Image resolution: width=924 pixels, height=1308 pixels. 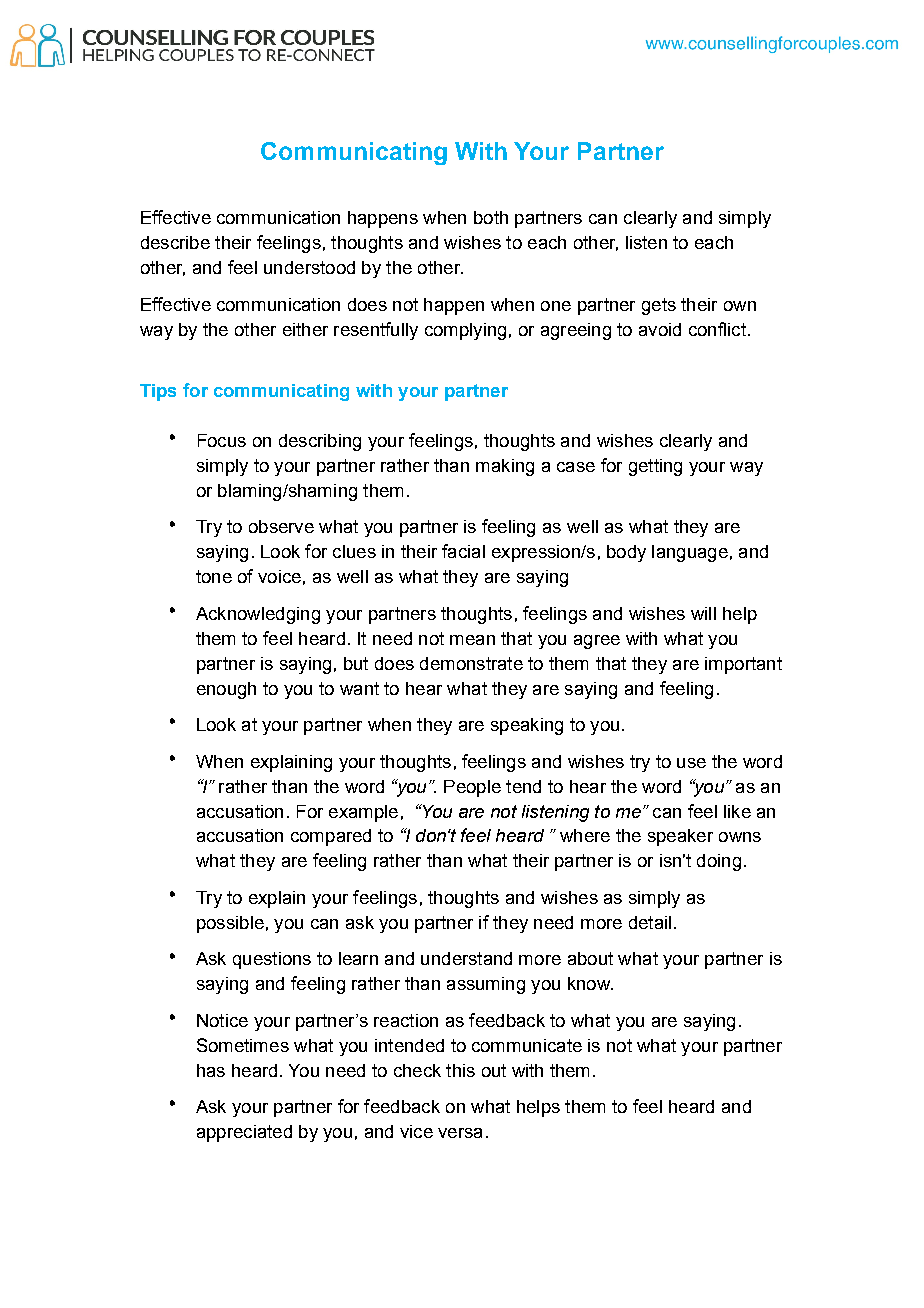 I want to click on both, so click(x=491, y=217).
